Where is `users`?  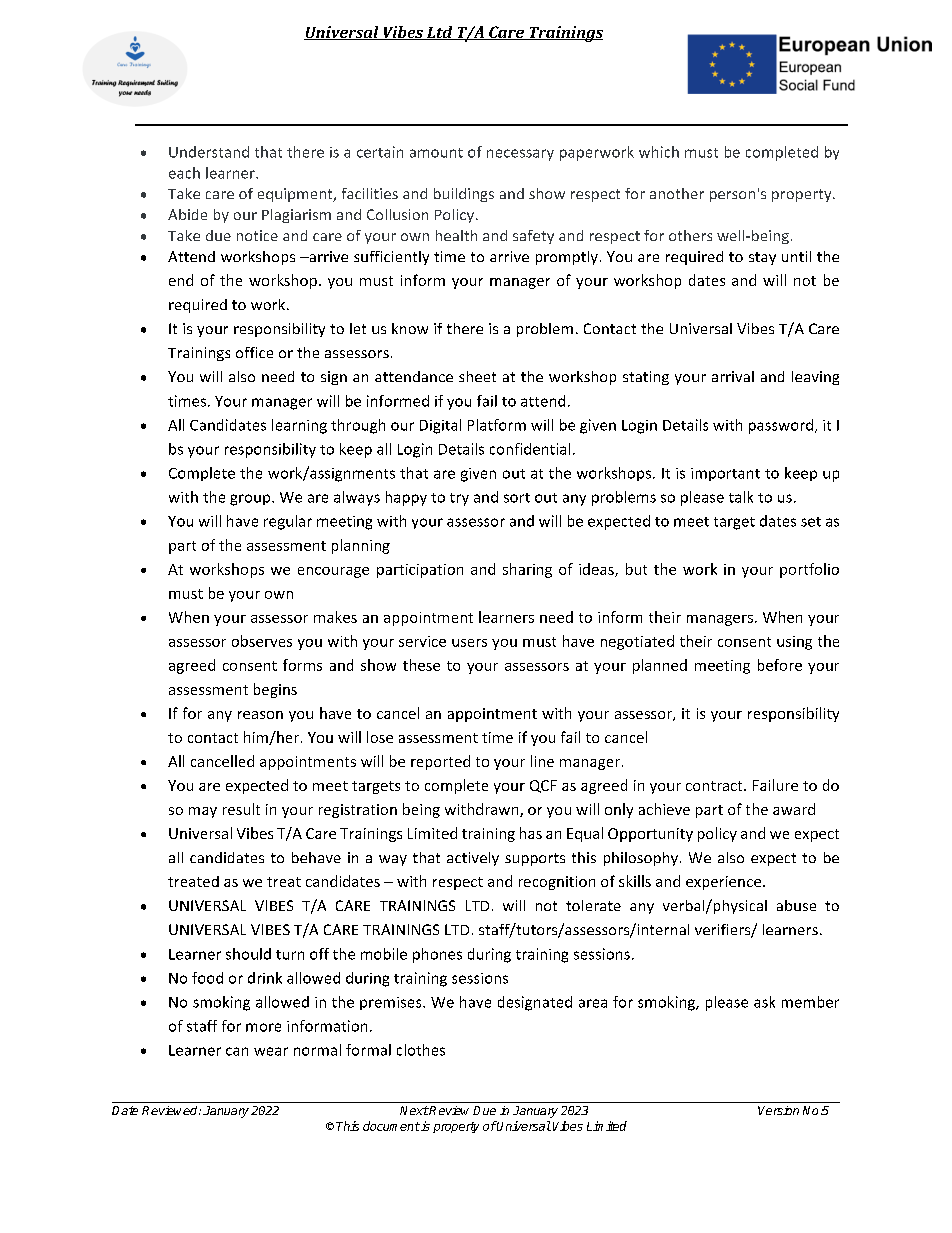 users is located at coordinates (469, 643).
